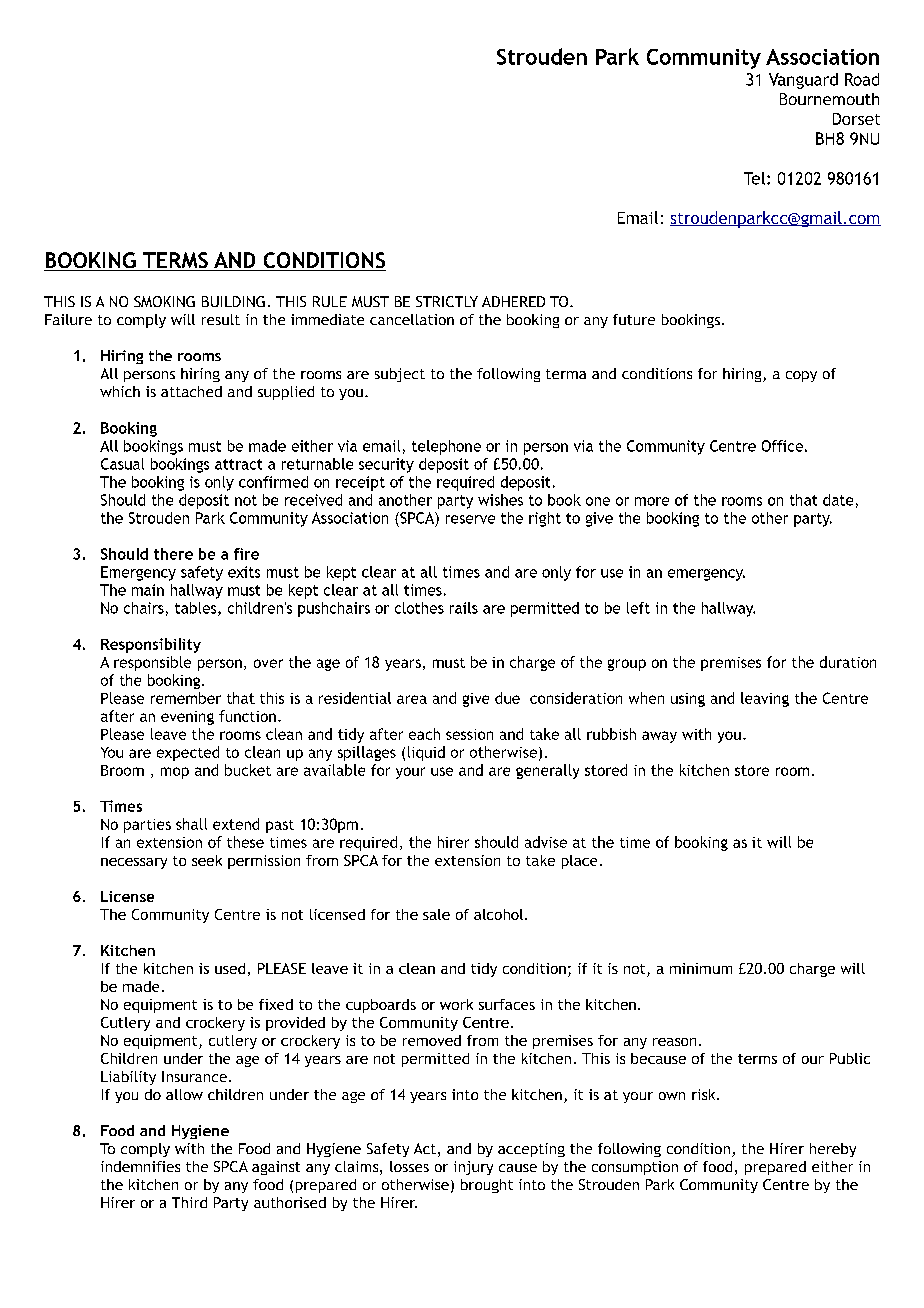 This document has height=1308, width=924. Describe the element at coordinates (765, 699) in the document. I see `leaving` at that location.
